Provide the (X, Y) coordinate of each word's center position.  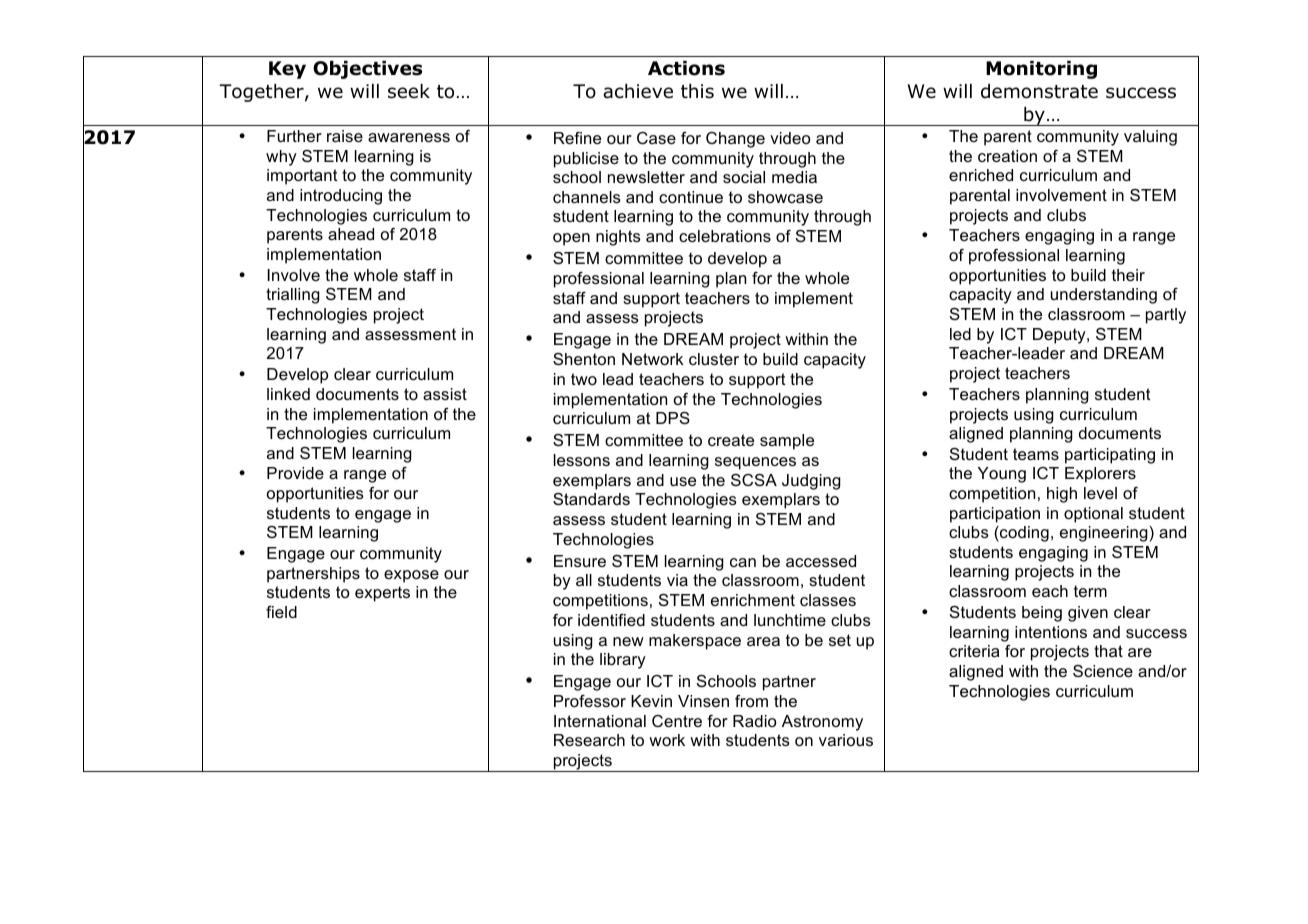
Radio (755, 721)
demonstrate (1039, 91)
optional (1093, 515)
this (697, 91)
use (683, 481)
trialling (293, 296)
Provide (295, 473)
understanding (1104, 296)
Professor (590, 701)
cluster (714, 359)
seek (409, 91)
